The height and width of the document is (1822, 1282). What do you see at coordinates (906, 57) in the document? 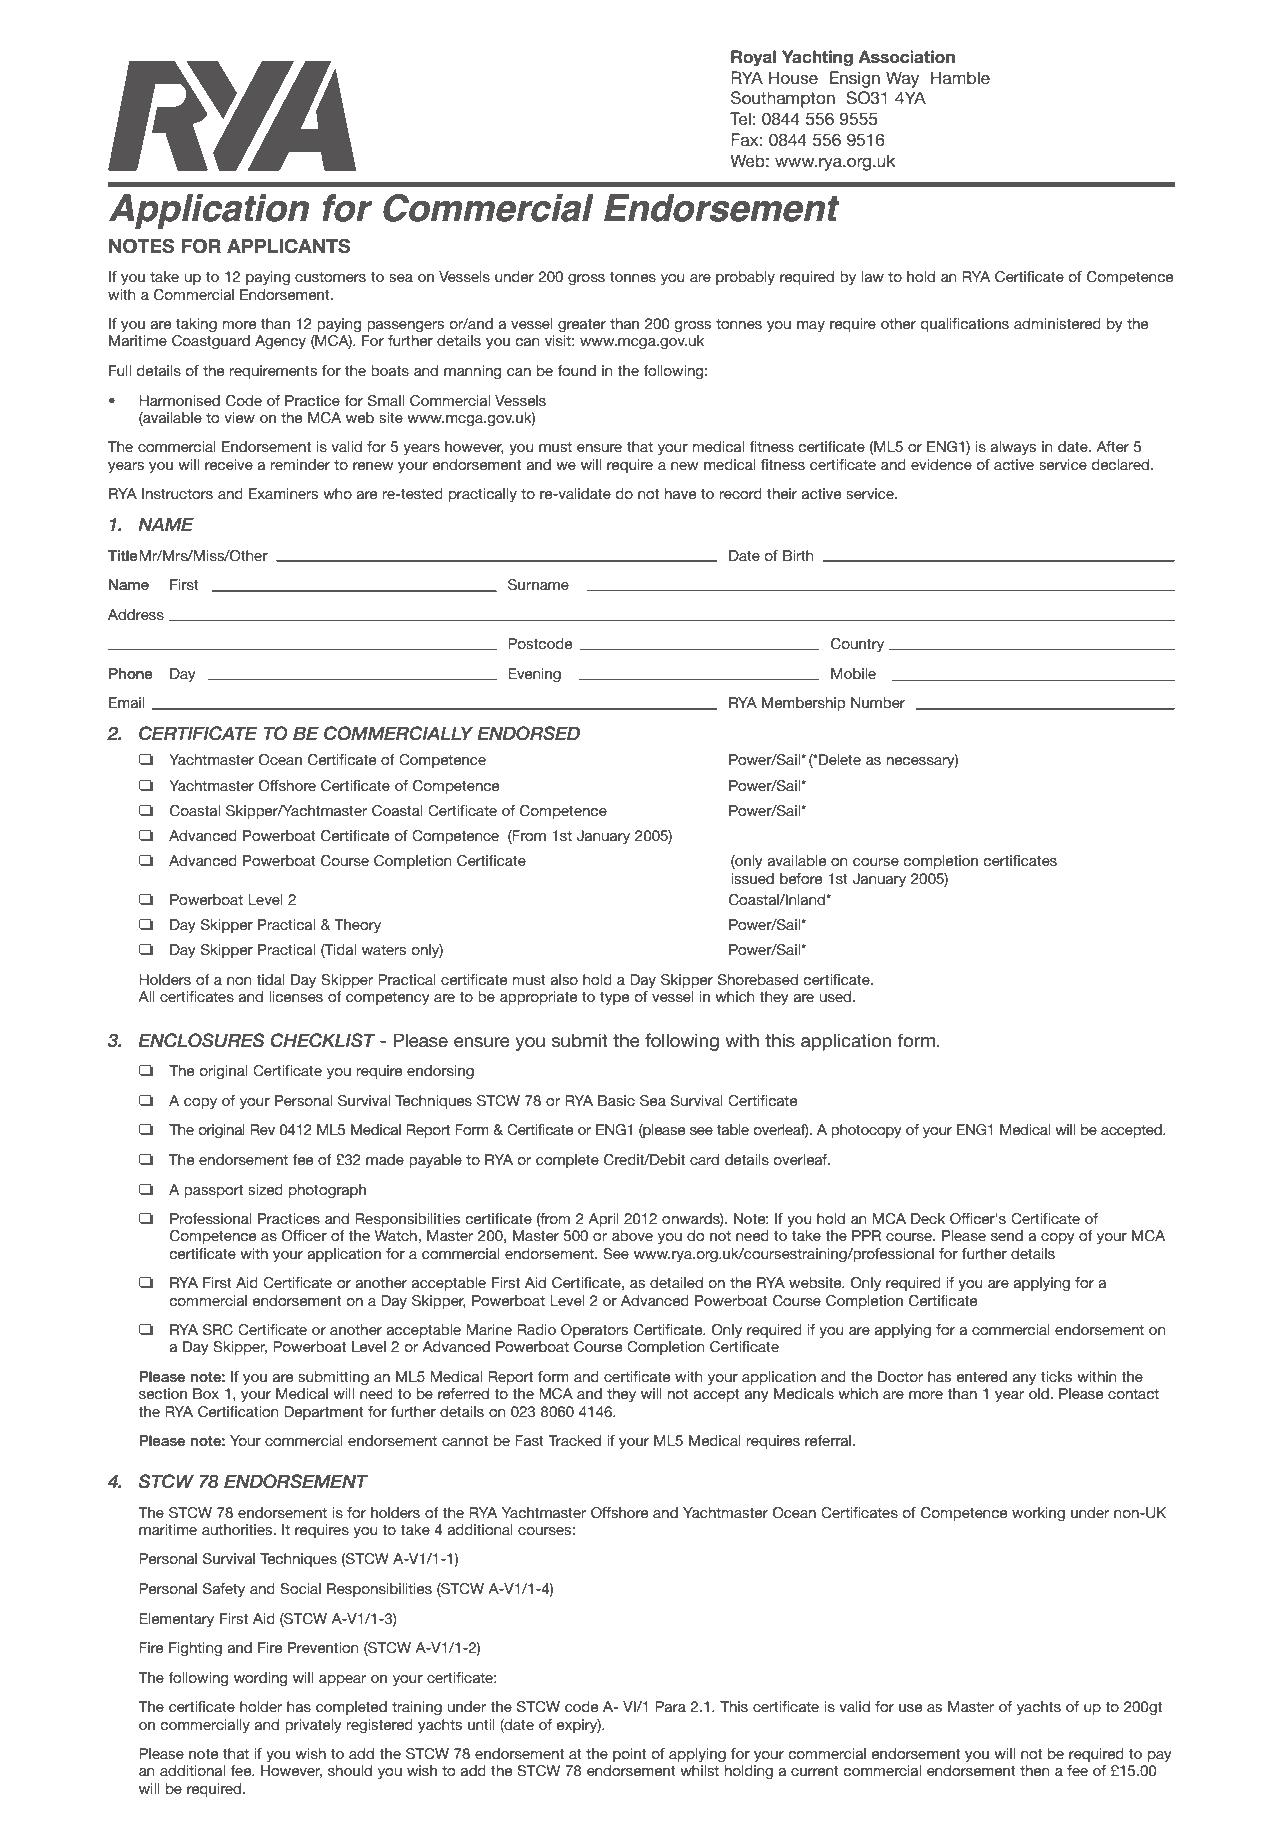
I see `Association` at bounding box center [906, 57].
